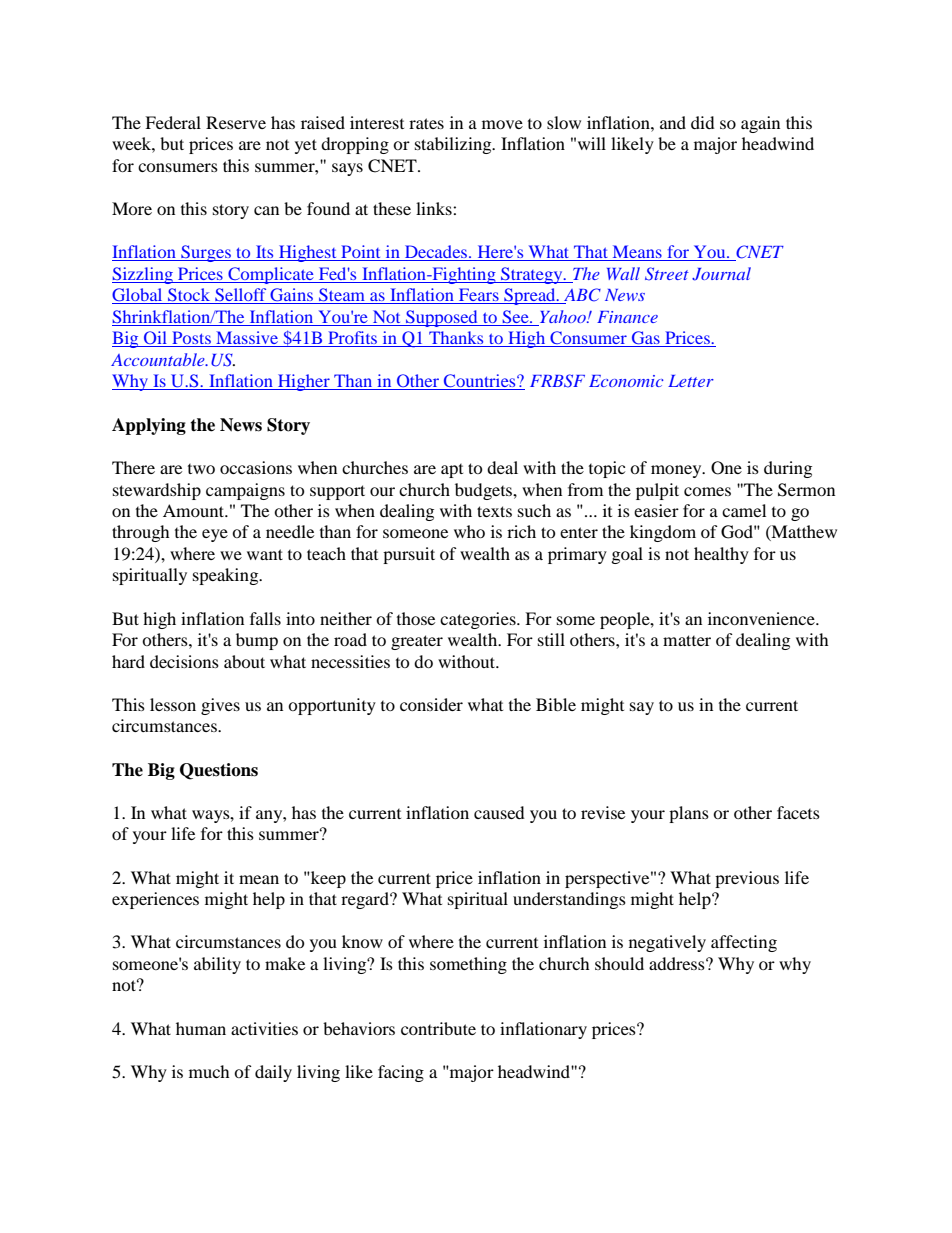 Image resolution: width=952 pixels, height=1233 pixels. What do you see at coordinates (438, 1028) in the page?
I see `contribute` at bounding box center [438, 1028].
